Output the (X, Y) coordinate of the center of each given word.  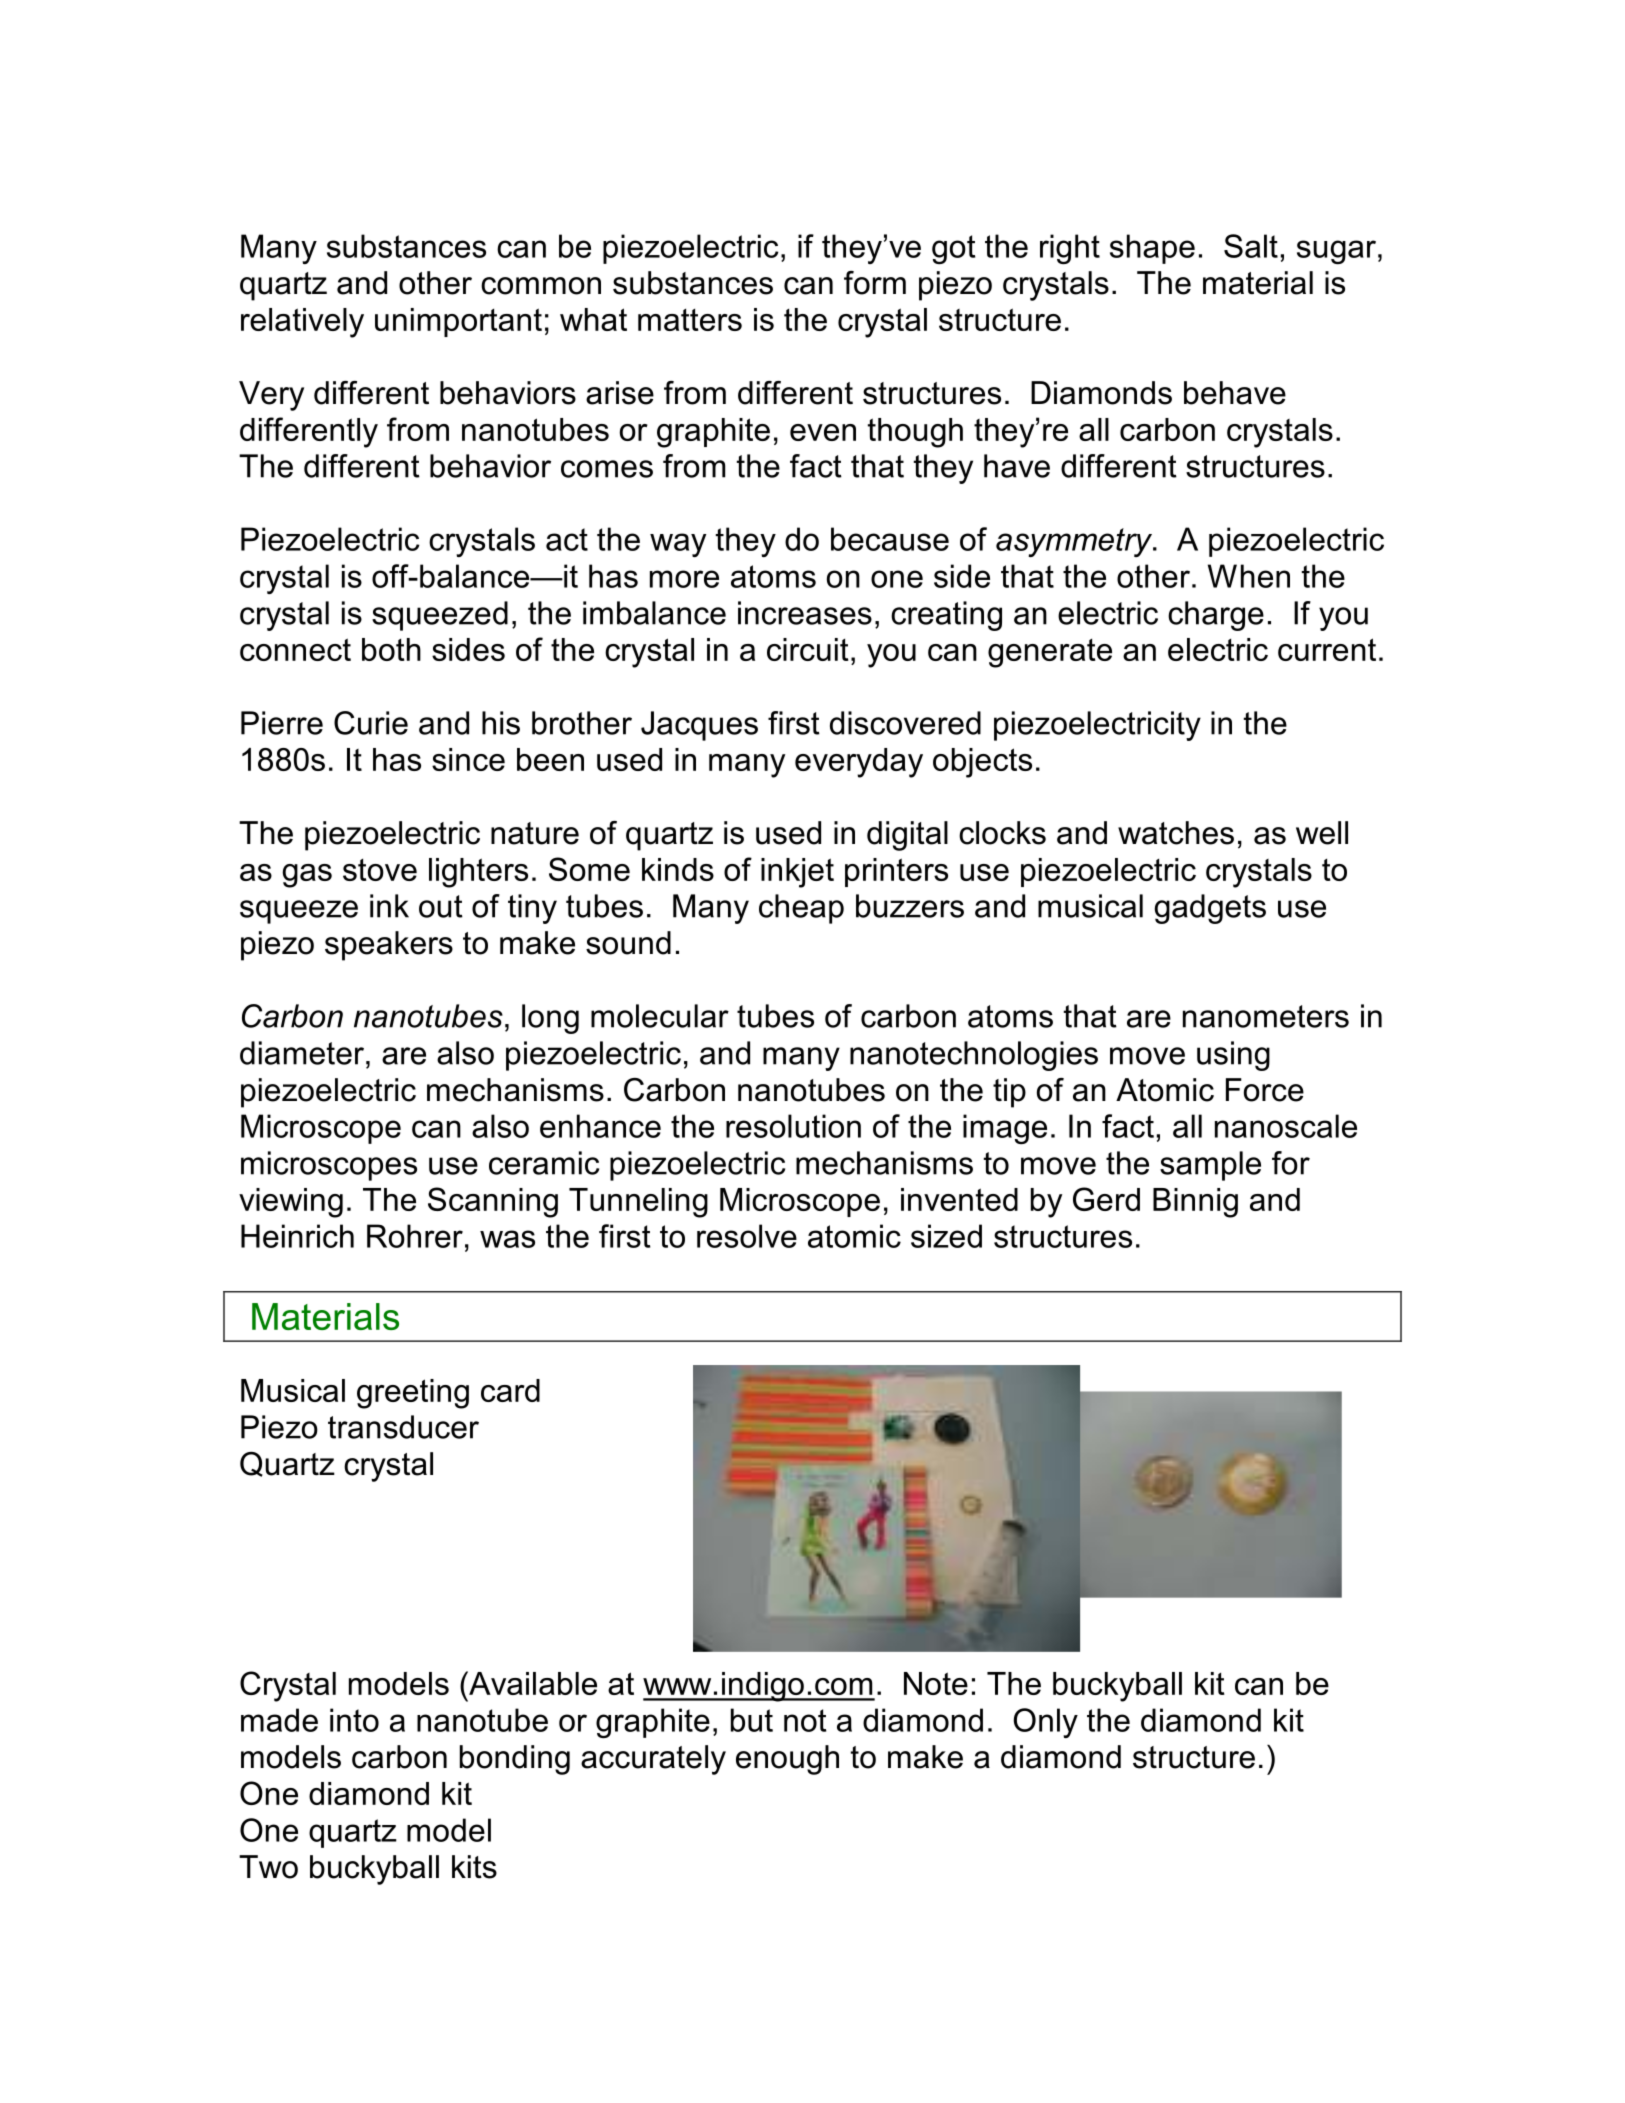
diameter (303, 1053)
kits (474, 1867)
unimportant (458, 322)
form (875, 283)
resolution (793, 1126)
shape (1152, 249)
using (1233, 1056)
